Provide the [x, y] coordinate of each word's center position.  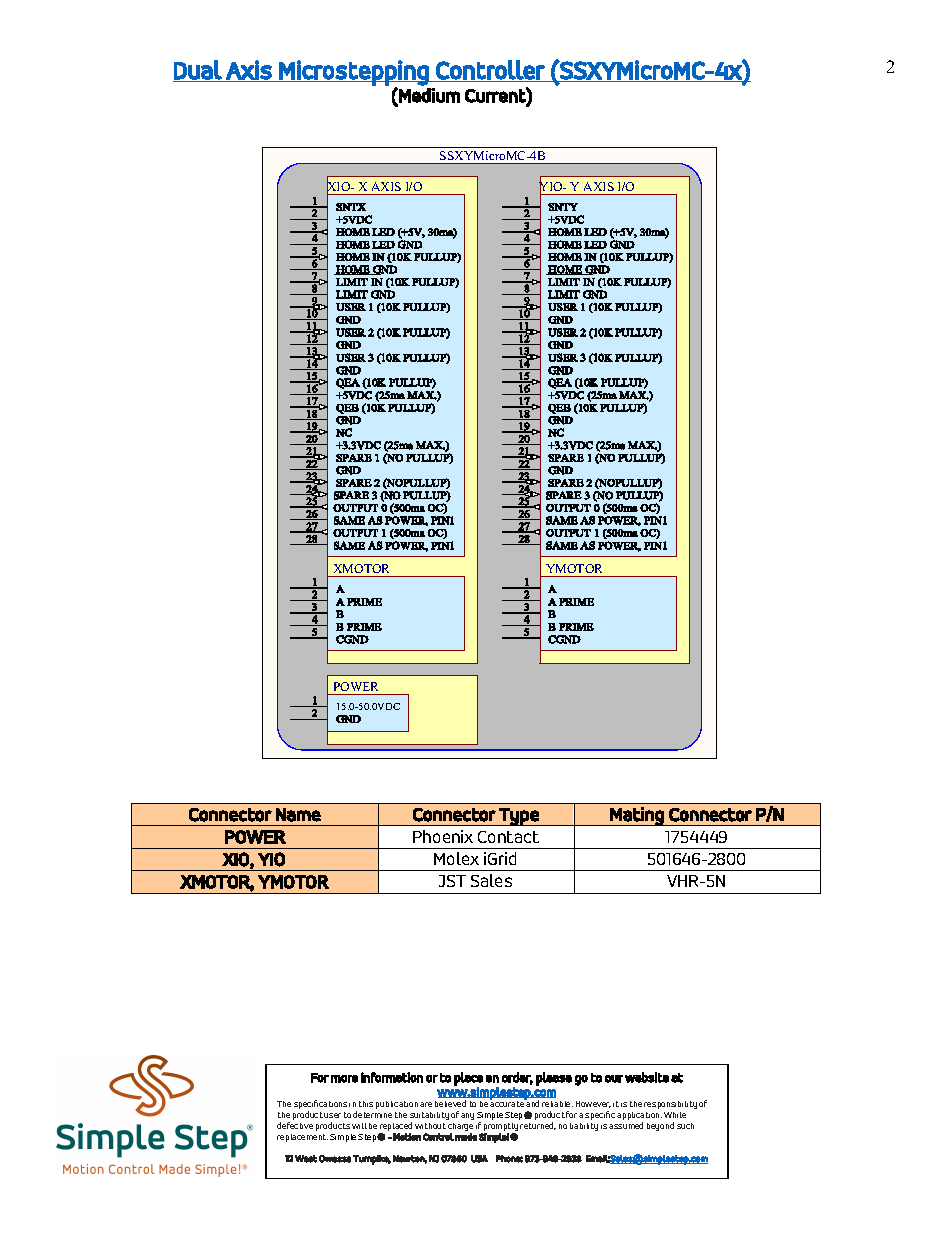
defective [295, 1125]
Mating [637, 816]
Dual [198, 70]
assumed [626, 1125]
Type [519, 817]
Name [298, 815]
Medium [428, 95]
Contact [508, 837]
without [430, 1126]
